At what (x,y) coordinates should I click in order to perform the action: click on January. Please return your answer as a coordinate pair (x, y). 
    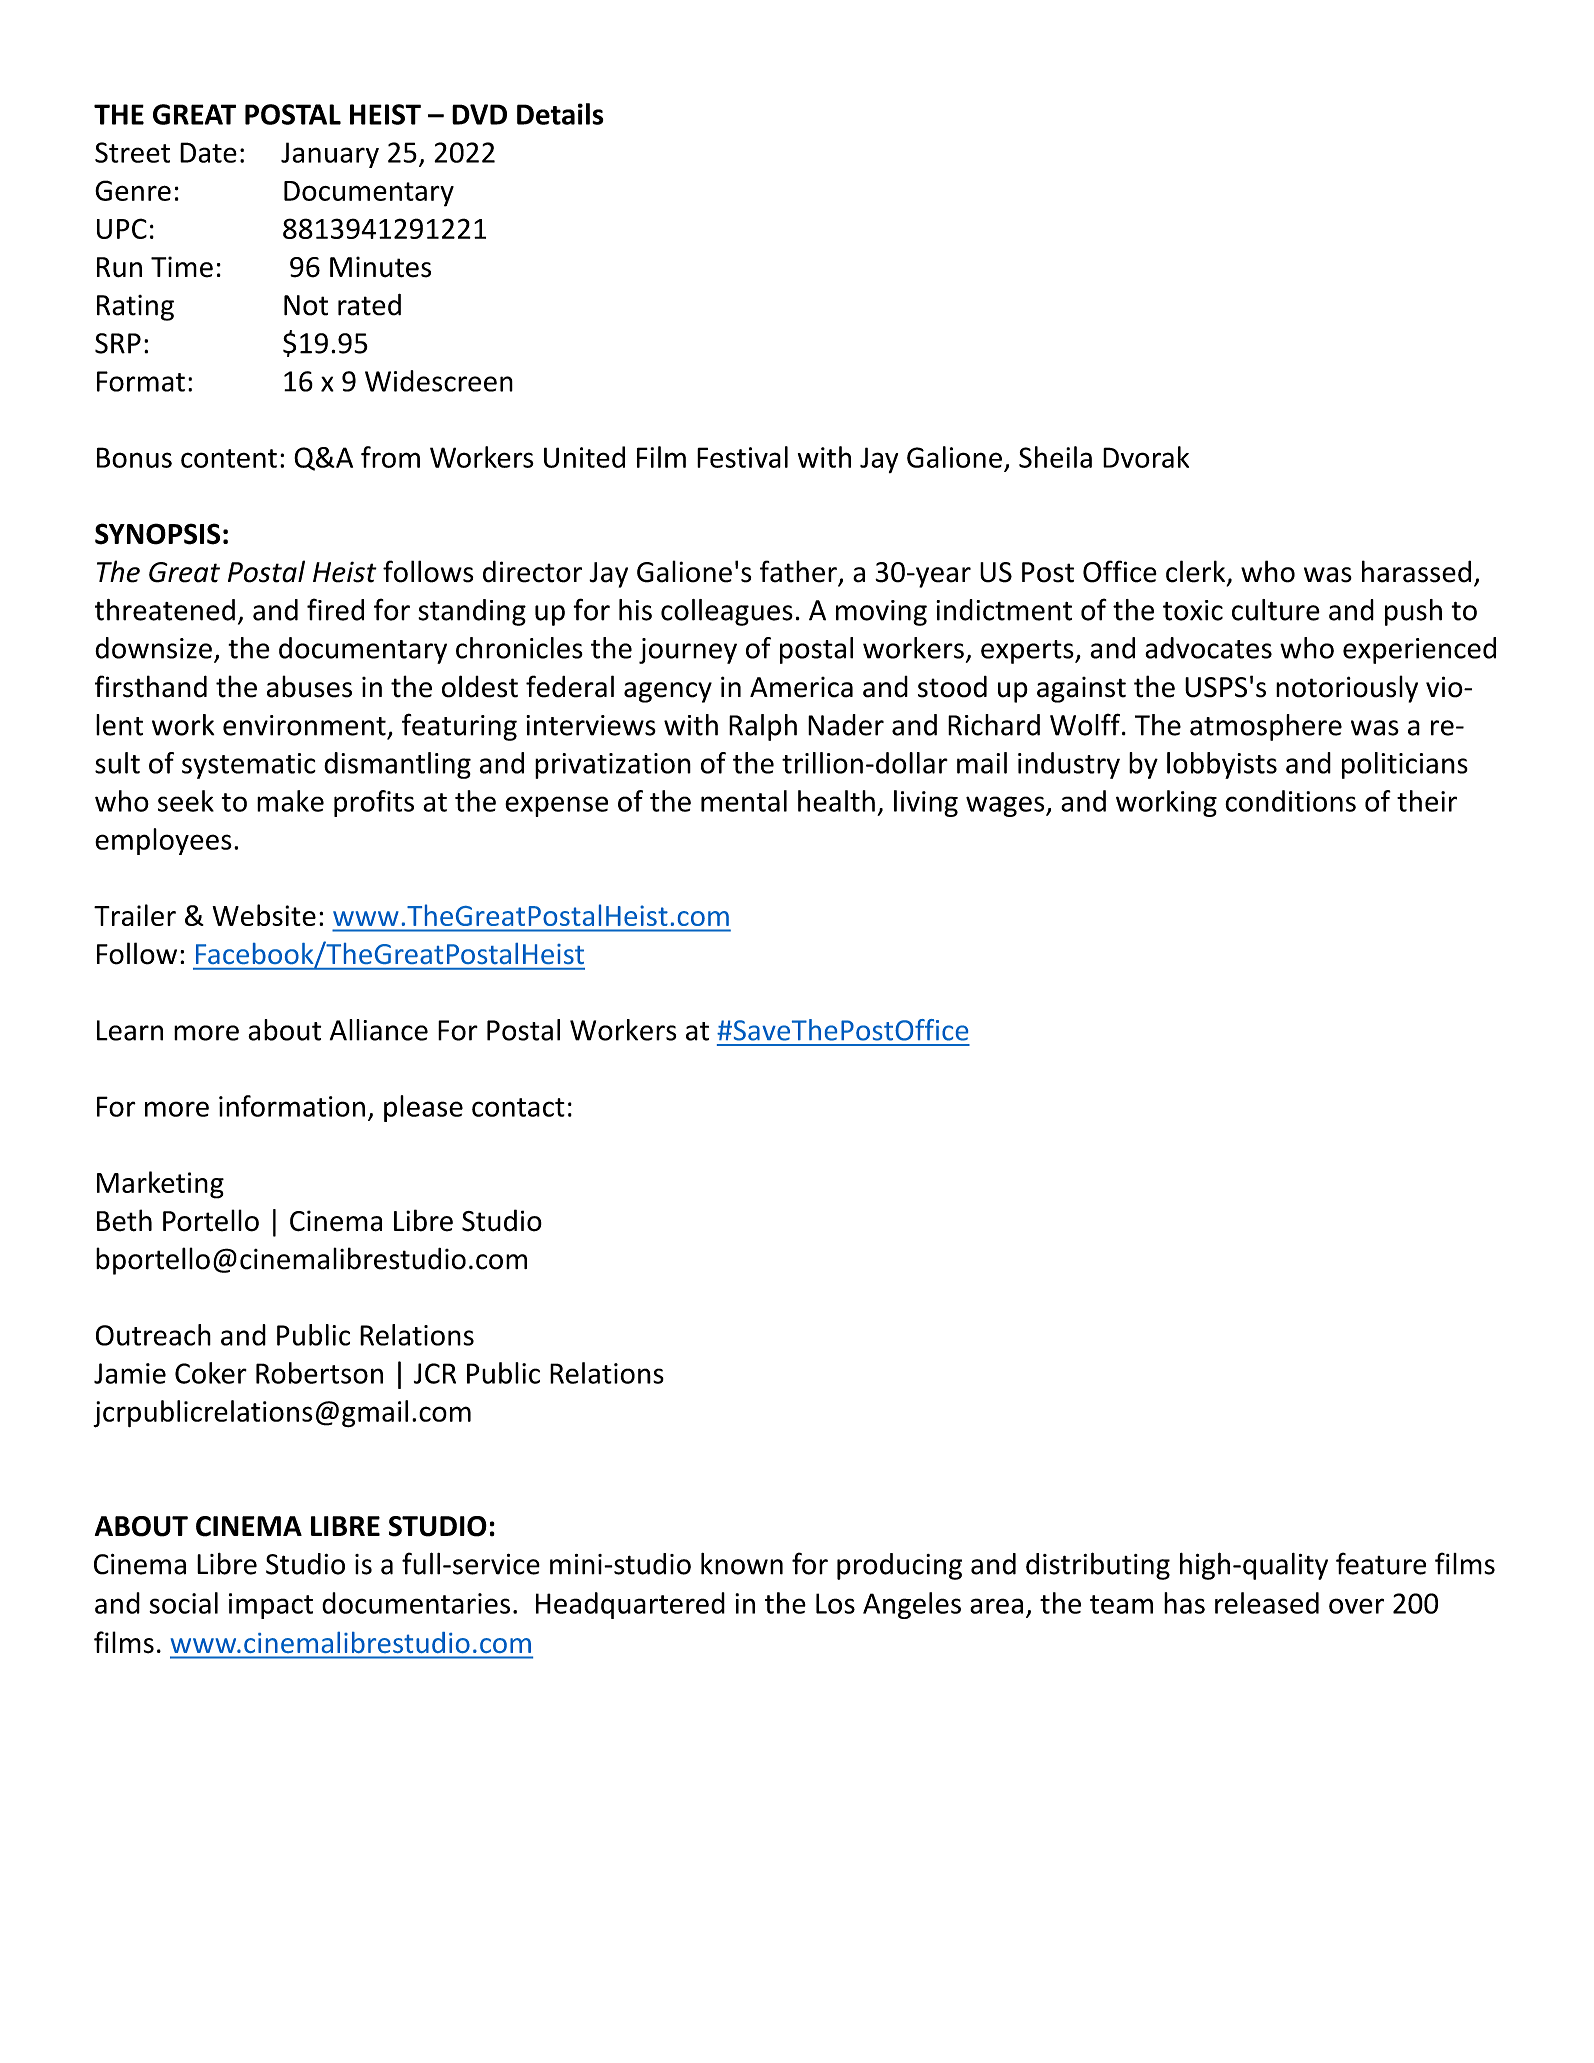
    Looking at the image, I should click on (330, 155).
